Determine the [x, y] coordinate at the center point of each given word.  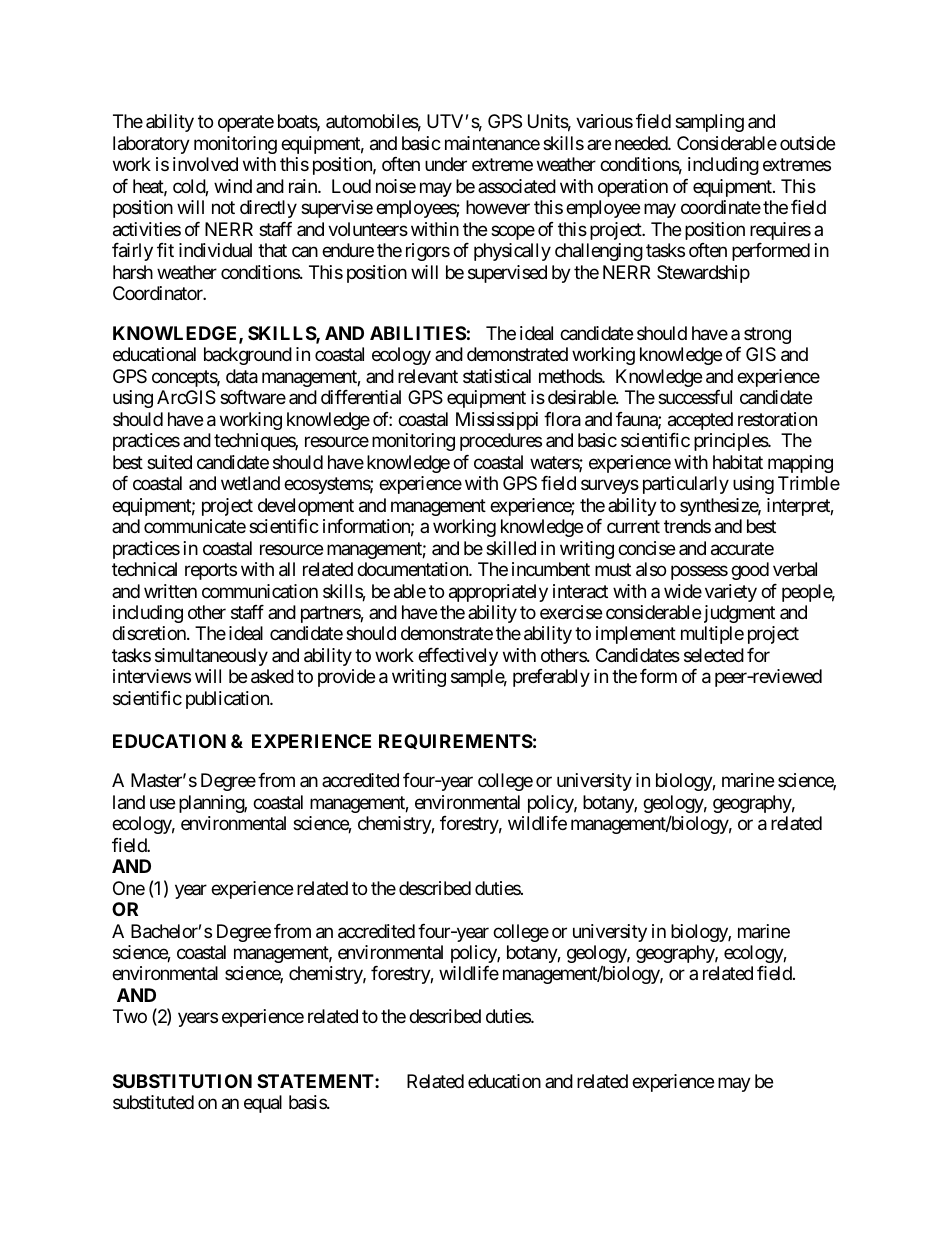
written [170, 591]
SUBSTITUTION [182, 1081]
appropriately [498, 593]
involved [205, 164]
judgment [739, 614]
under [446, 164]
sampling [709, 123]
